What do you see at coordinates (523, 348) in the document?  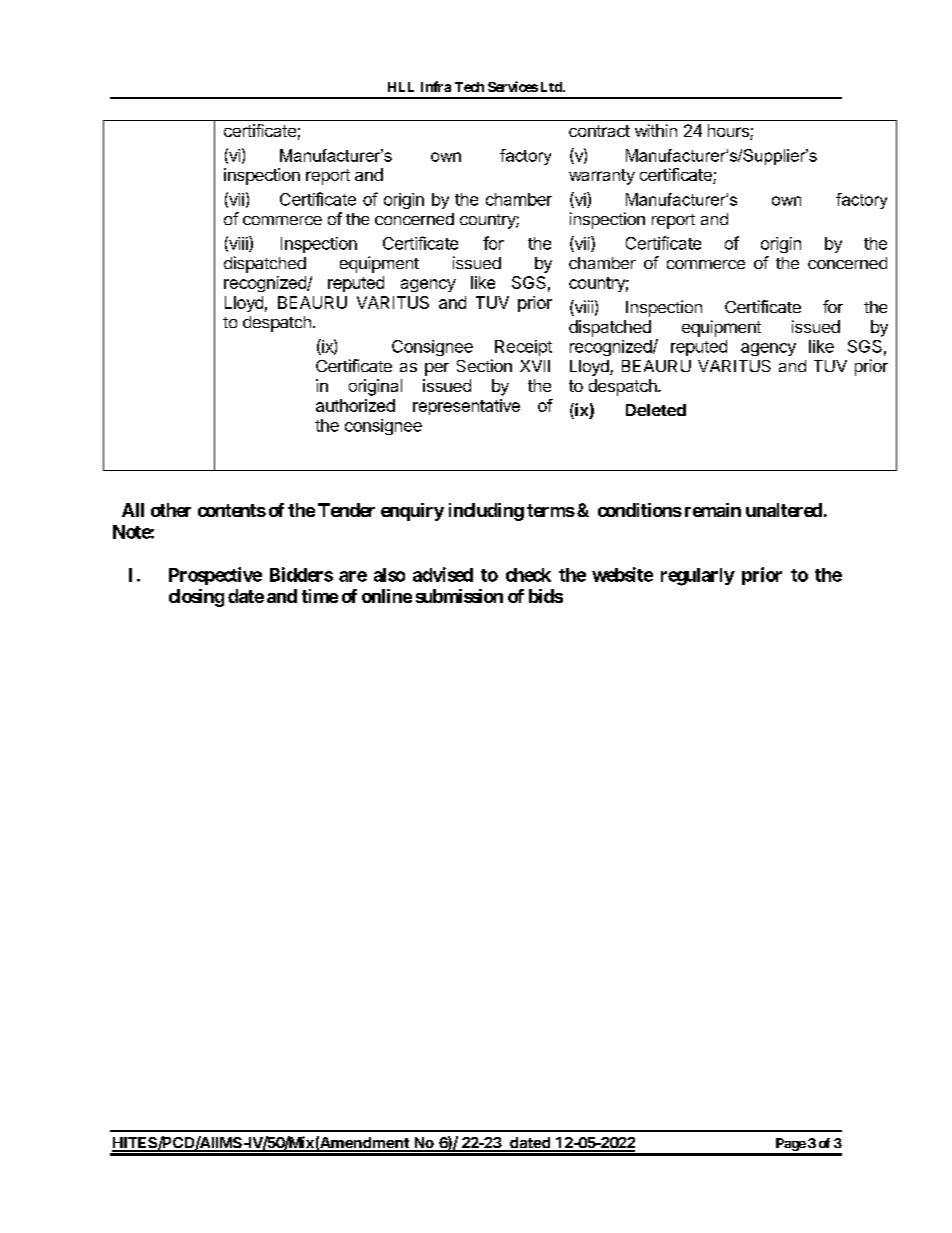 I see `Receipt` at bounding box center [523, 348].
